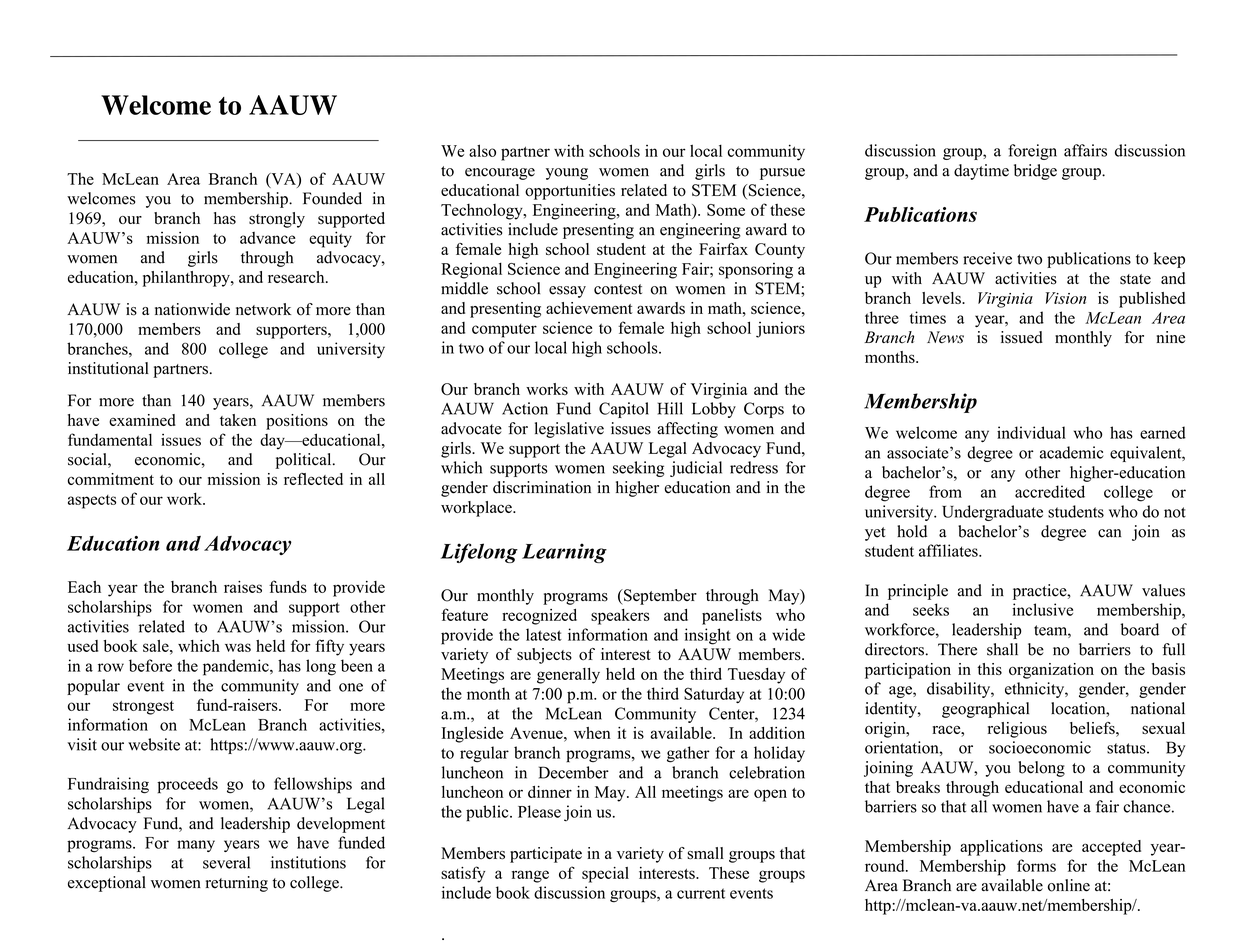  Describe the element at coordinates (589, 308) in the document. I see `achievement` at that location.
